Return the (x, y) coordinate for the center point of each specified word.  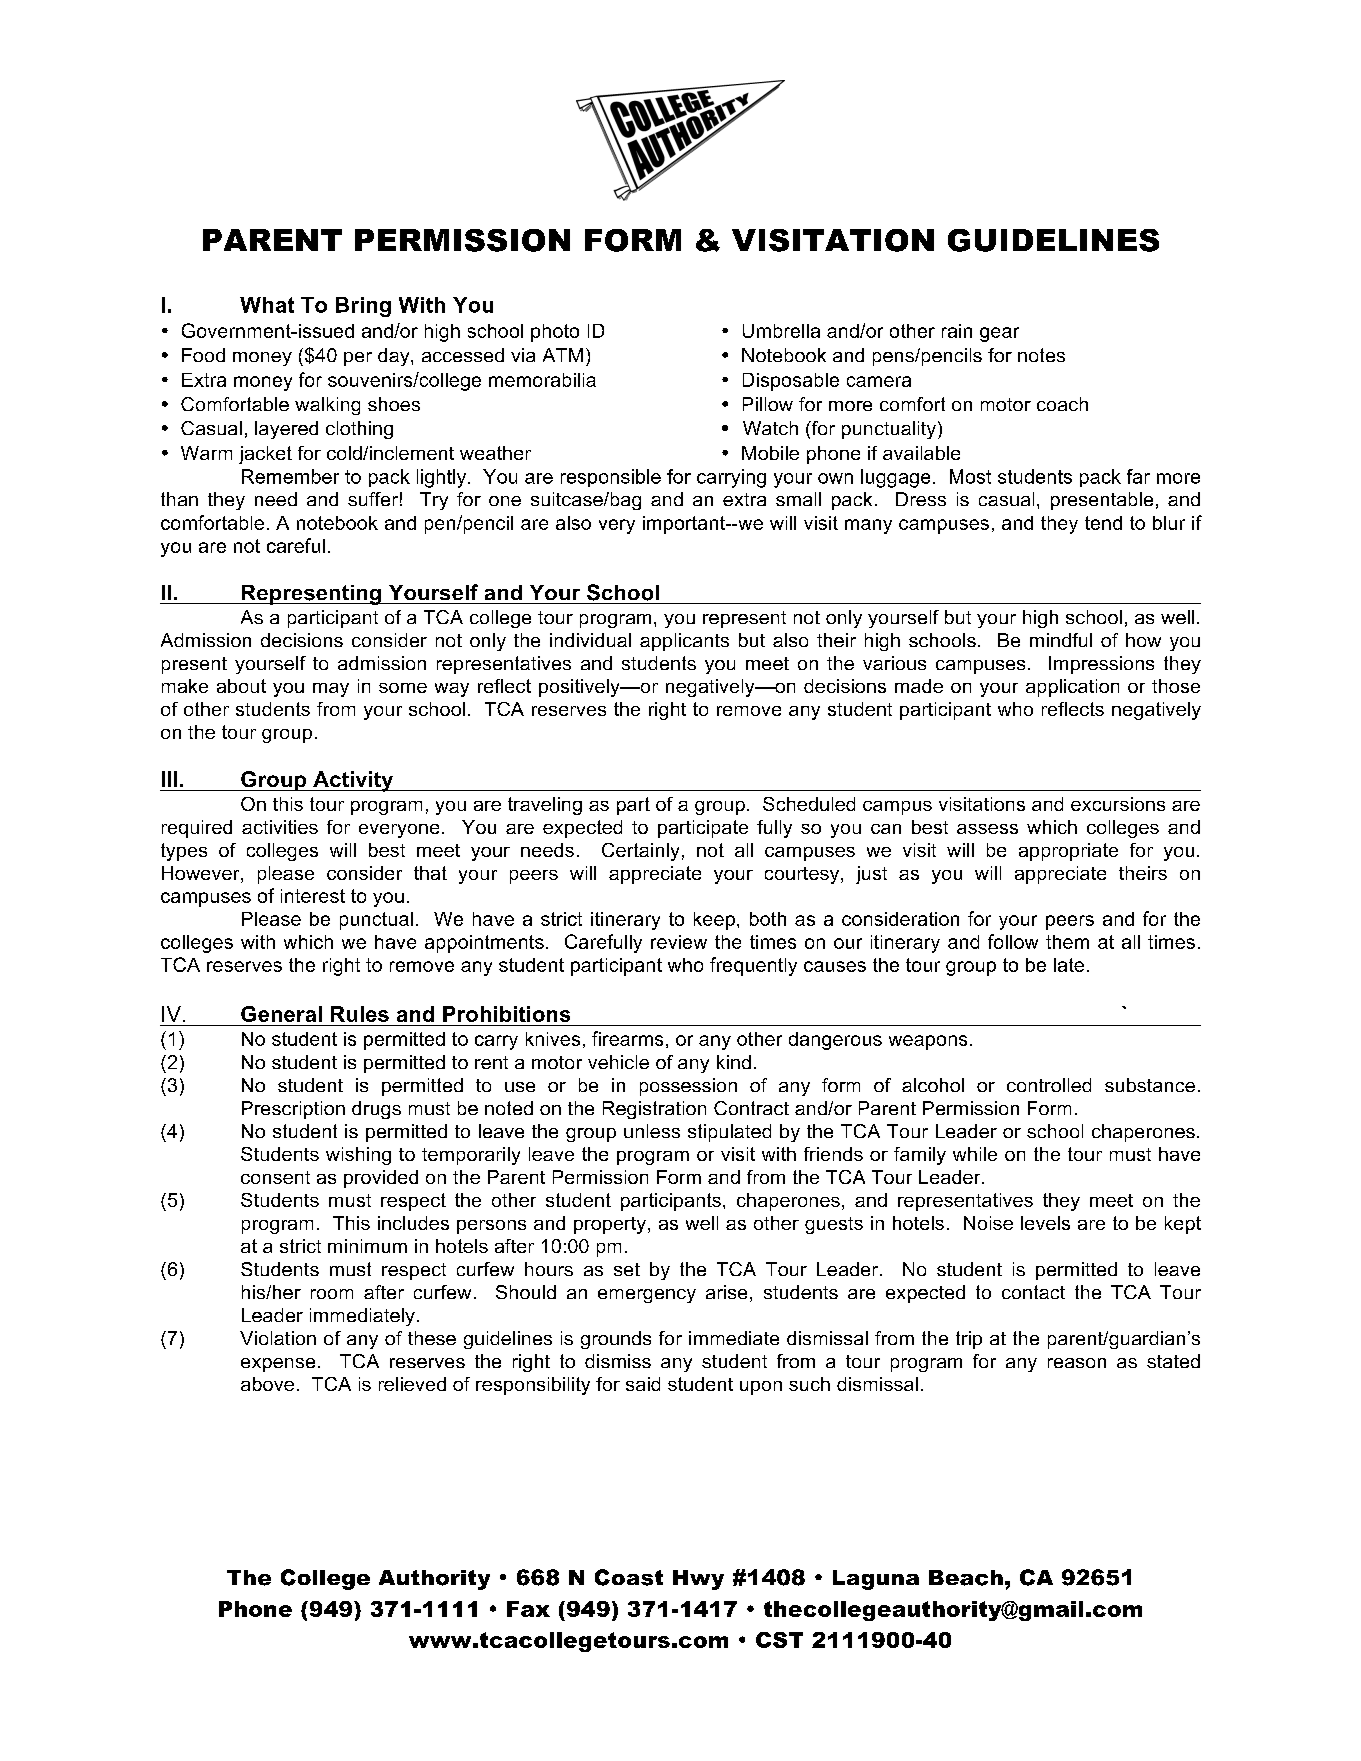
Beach (966, 1578)
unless (652, 1131)
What (267, 305)
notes (1041, 355)
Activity (353, 781)
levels (1045, 1223)
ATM (563, 355)
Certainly (640, 852)
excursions (1118, 804)
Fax (528, 1609)
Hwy (698, 1580)
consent (275, 1177)
